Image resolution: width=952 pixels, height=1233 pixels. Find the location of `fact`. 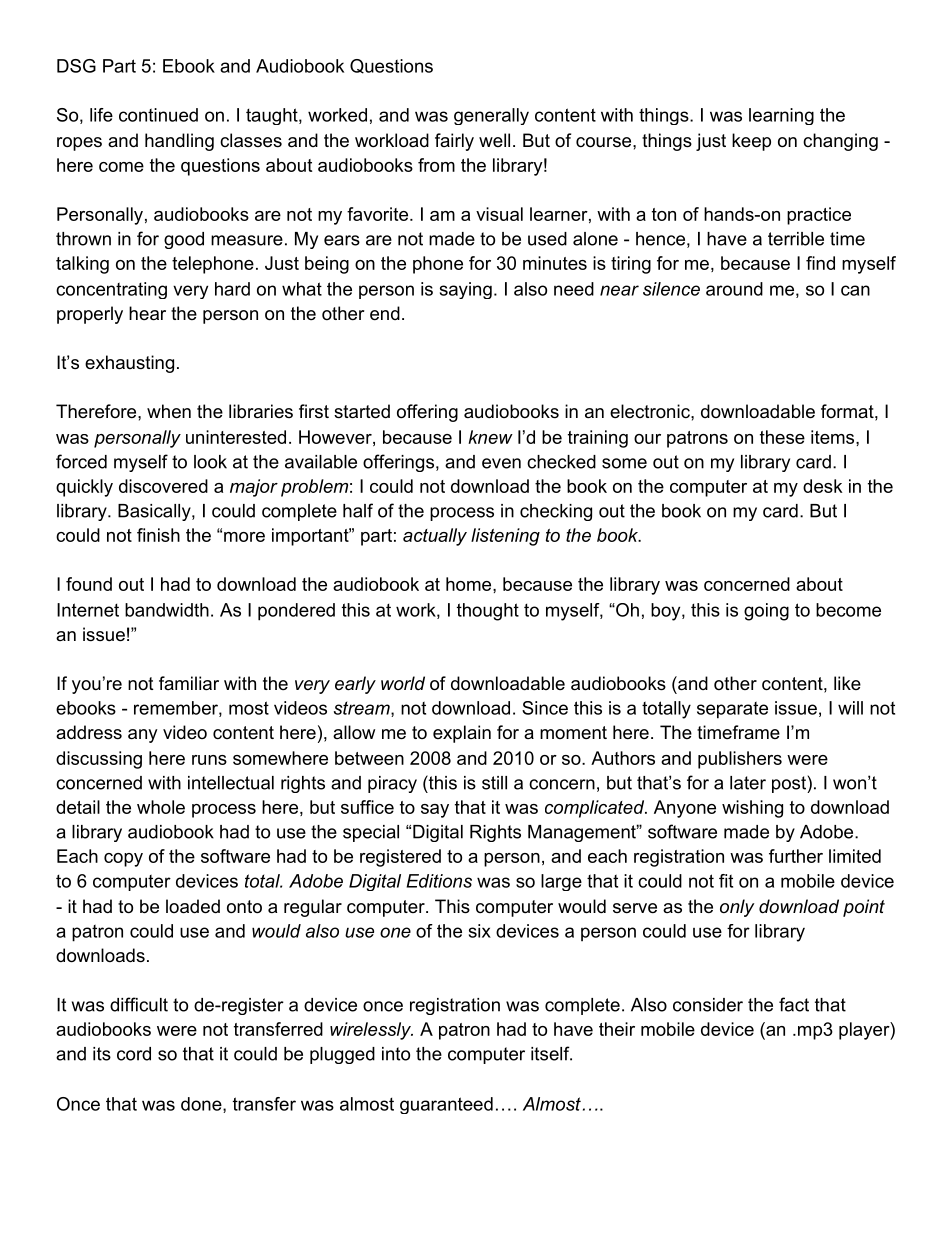

fact is located at coordinates (794, 1004).
